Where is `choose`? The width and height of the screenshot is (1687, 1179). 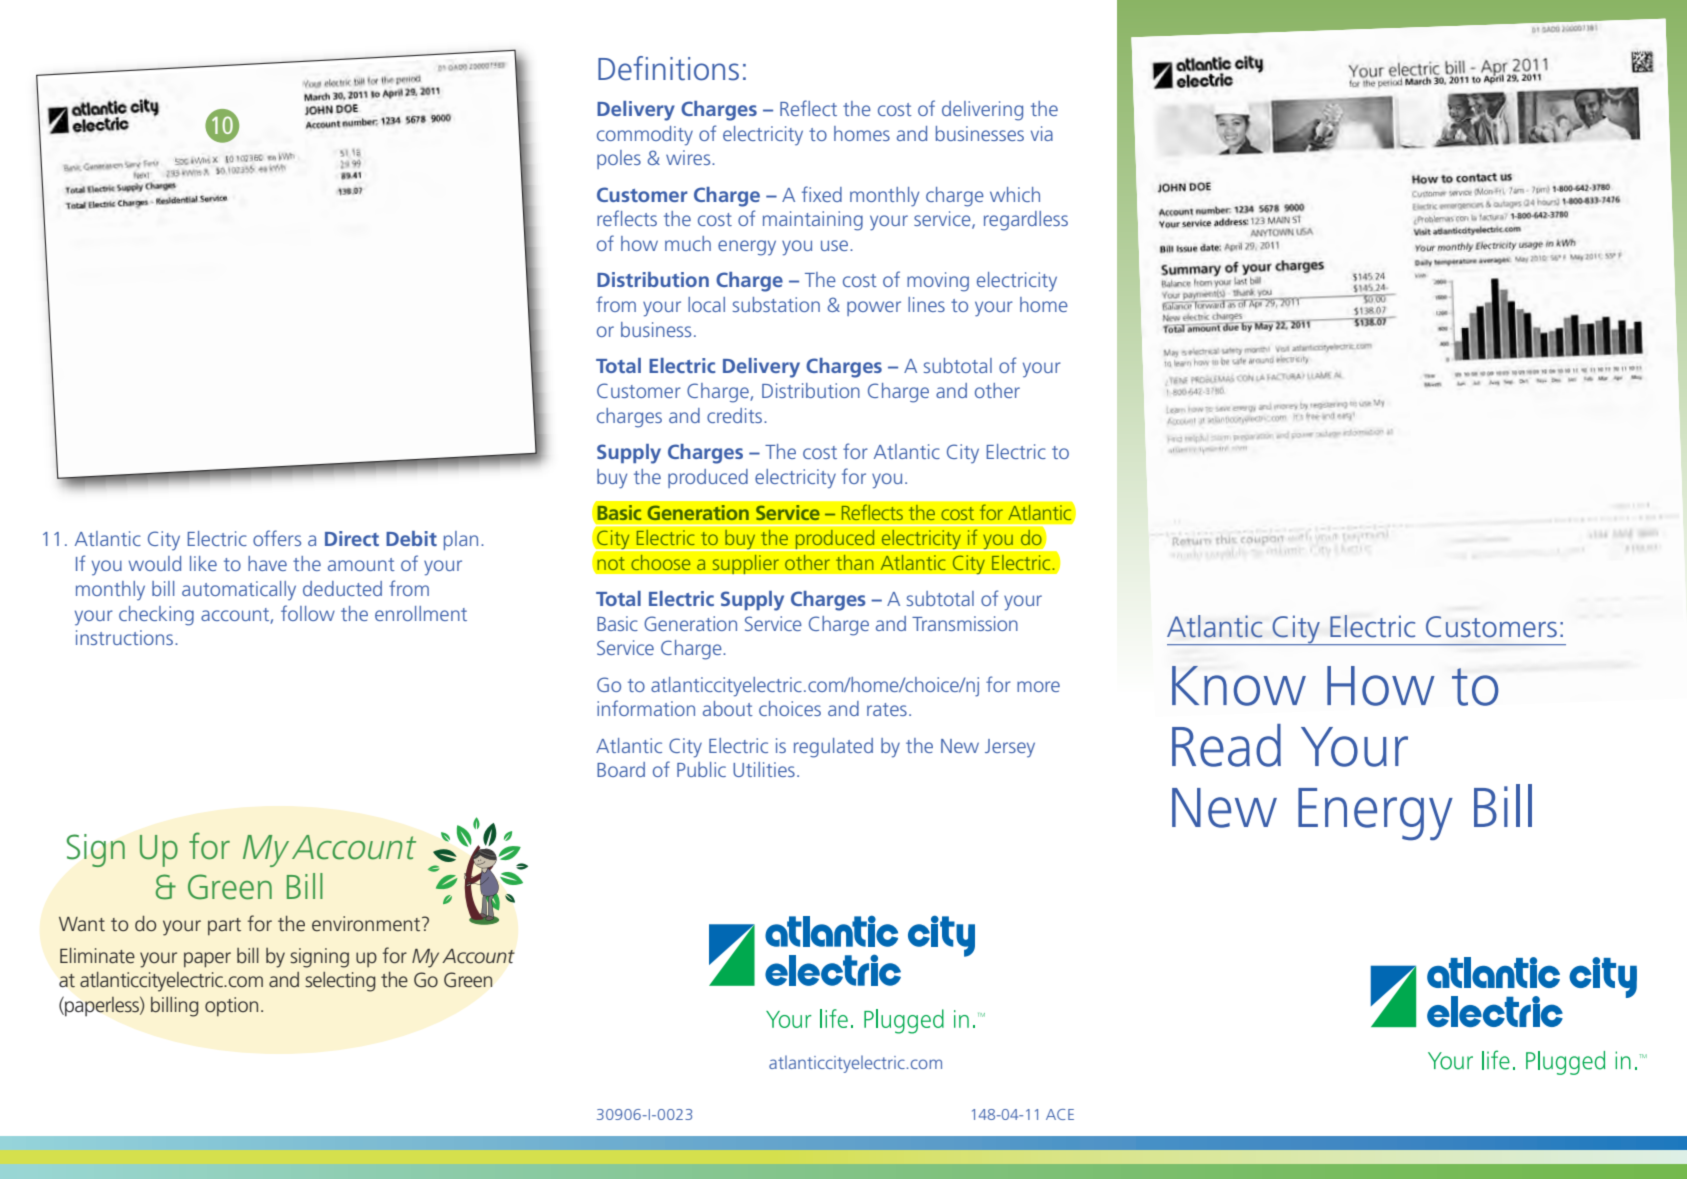
choose is located at coordinates (661, 562).
